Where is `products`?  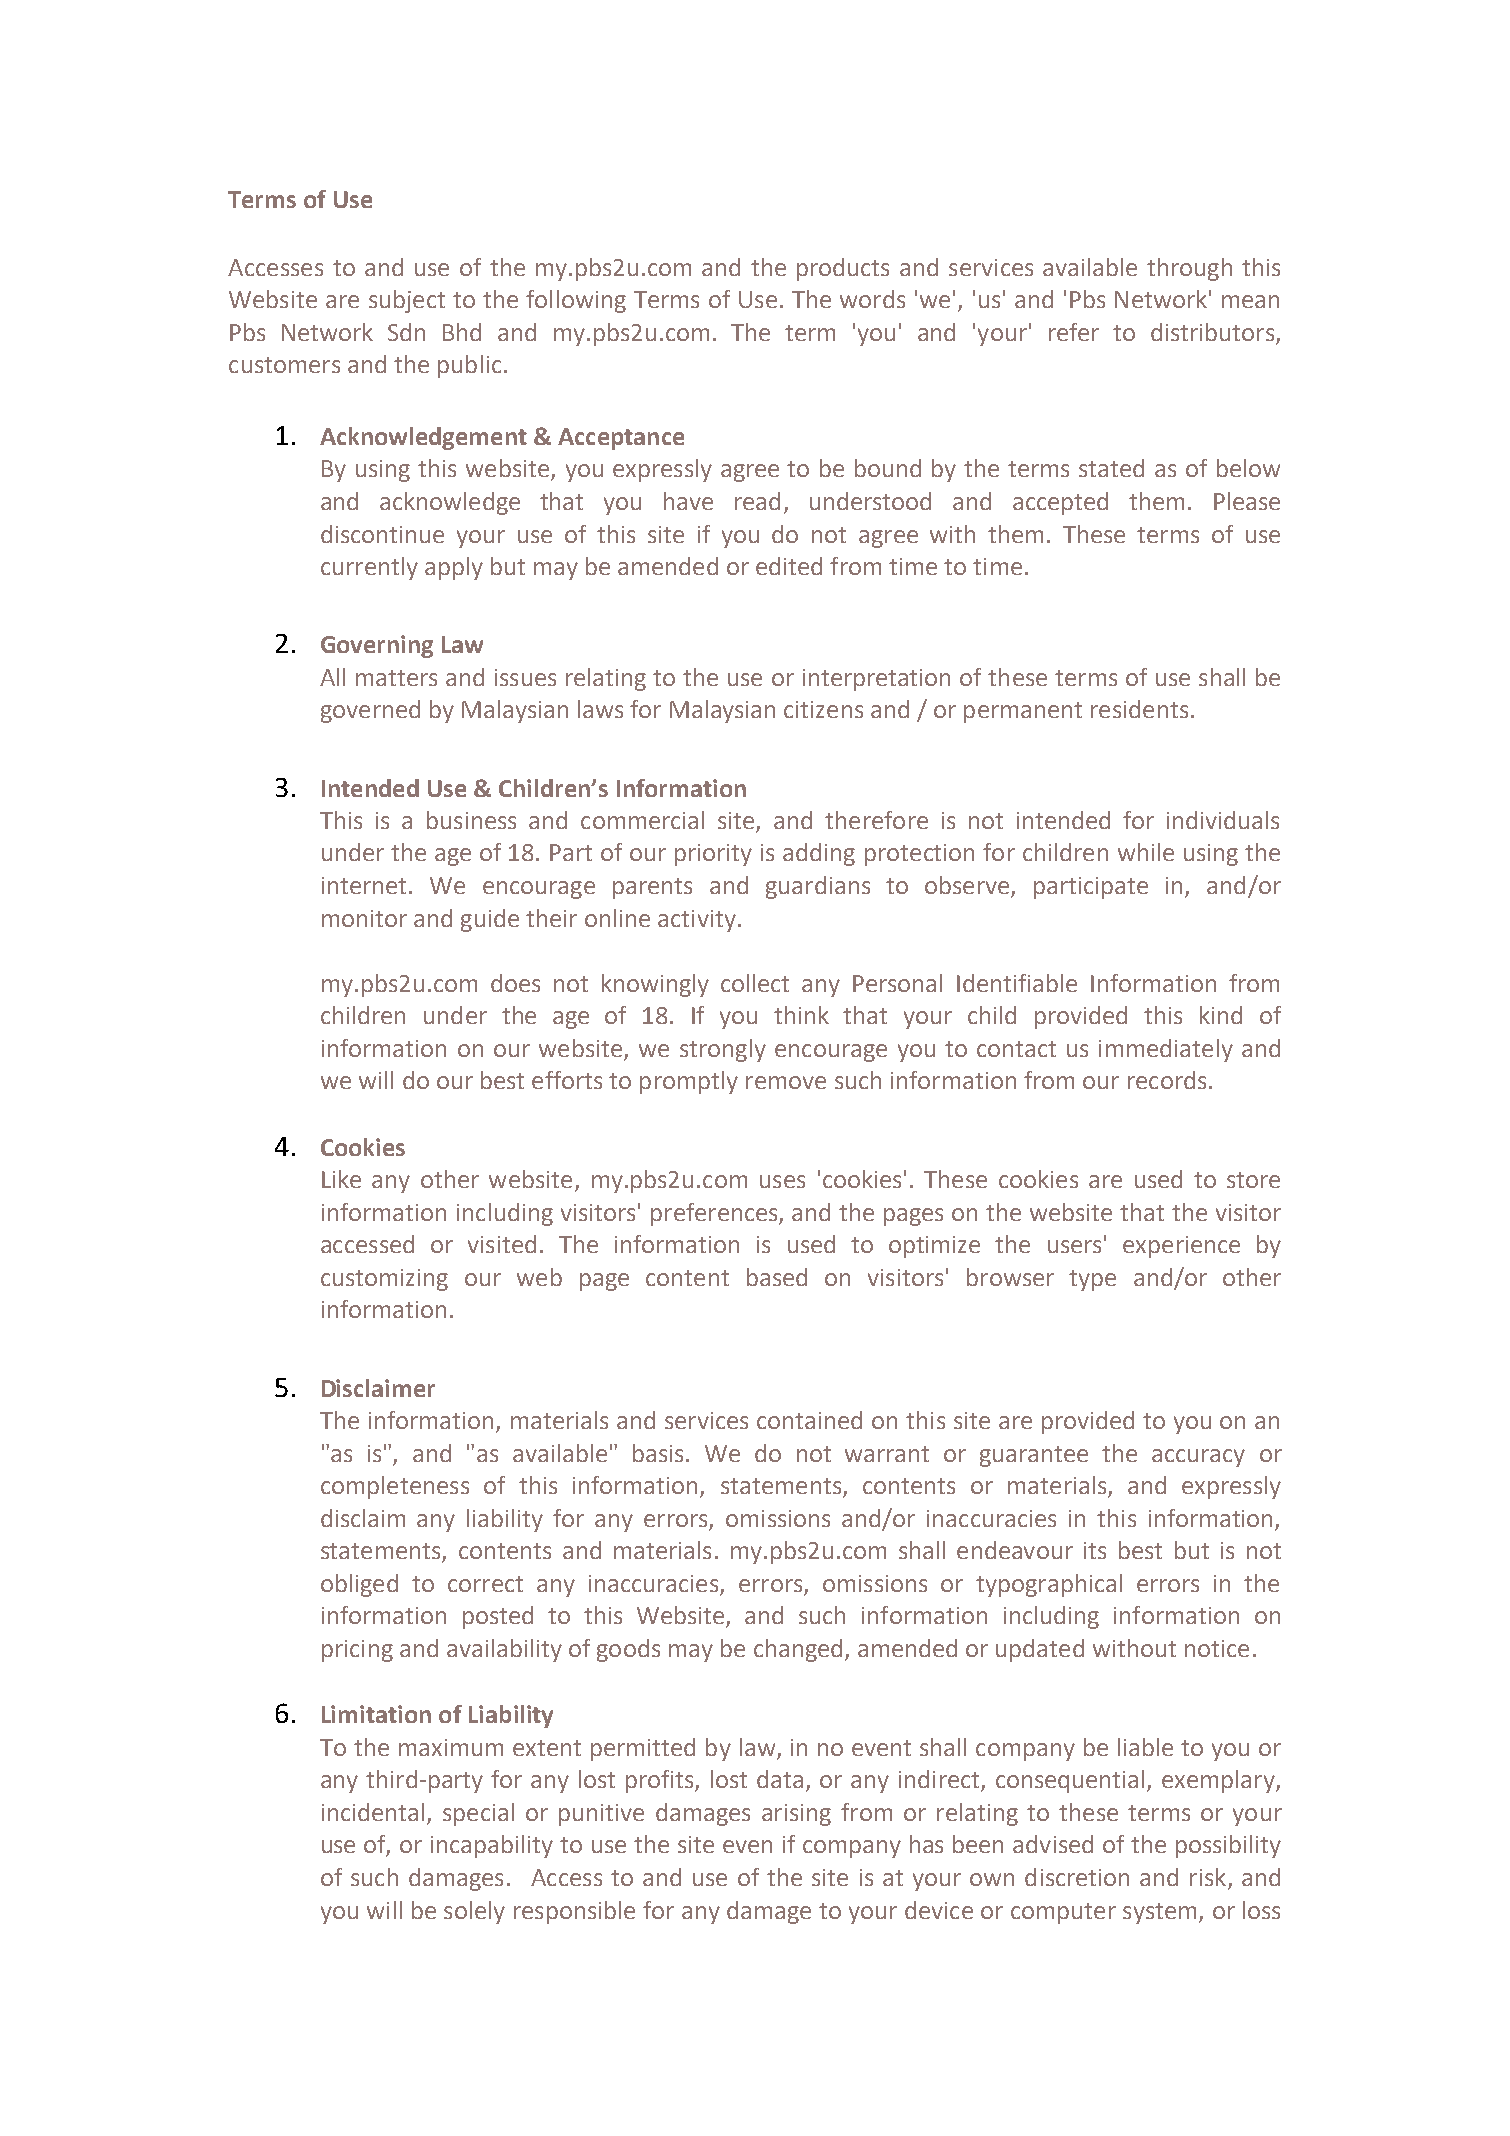 products is located at coordinates (843, 269).
